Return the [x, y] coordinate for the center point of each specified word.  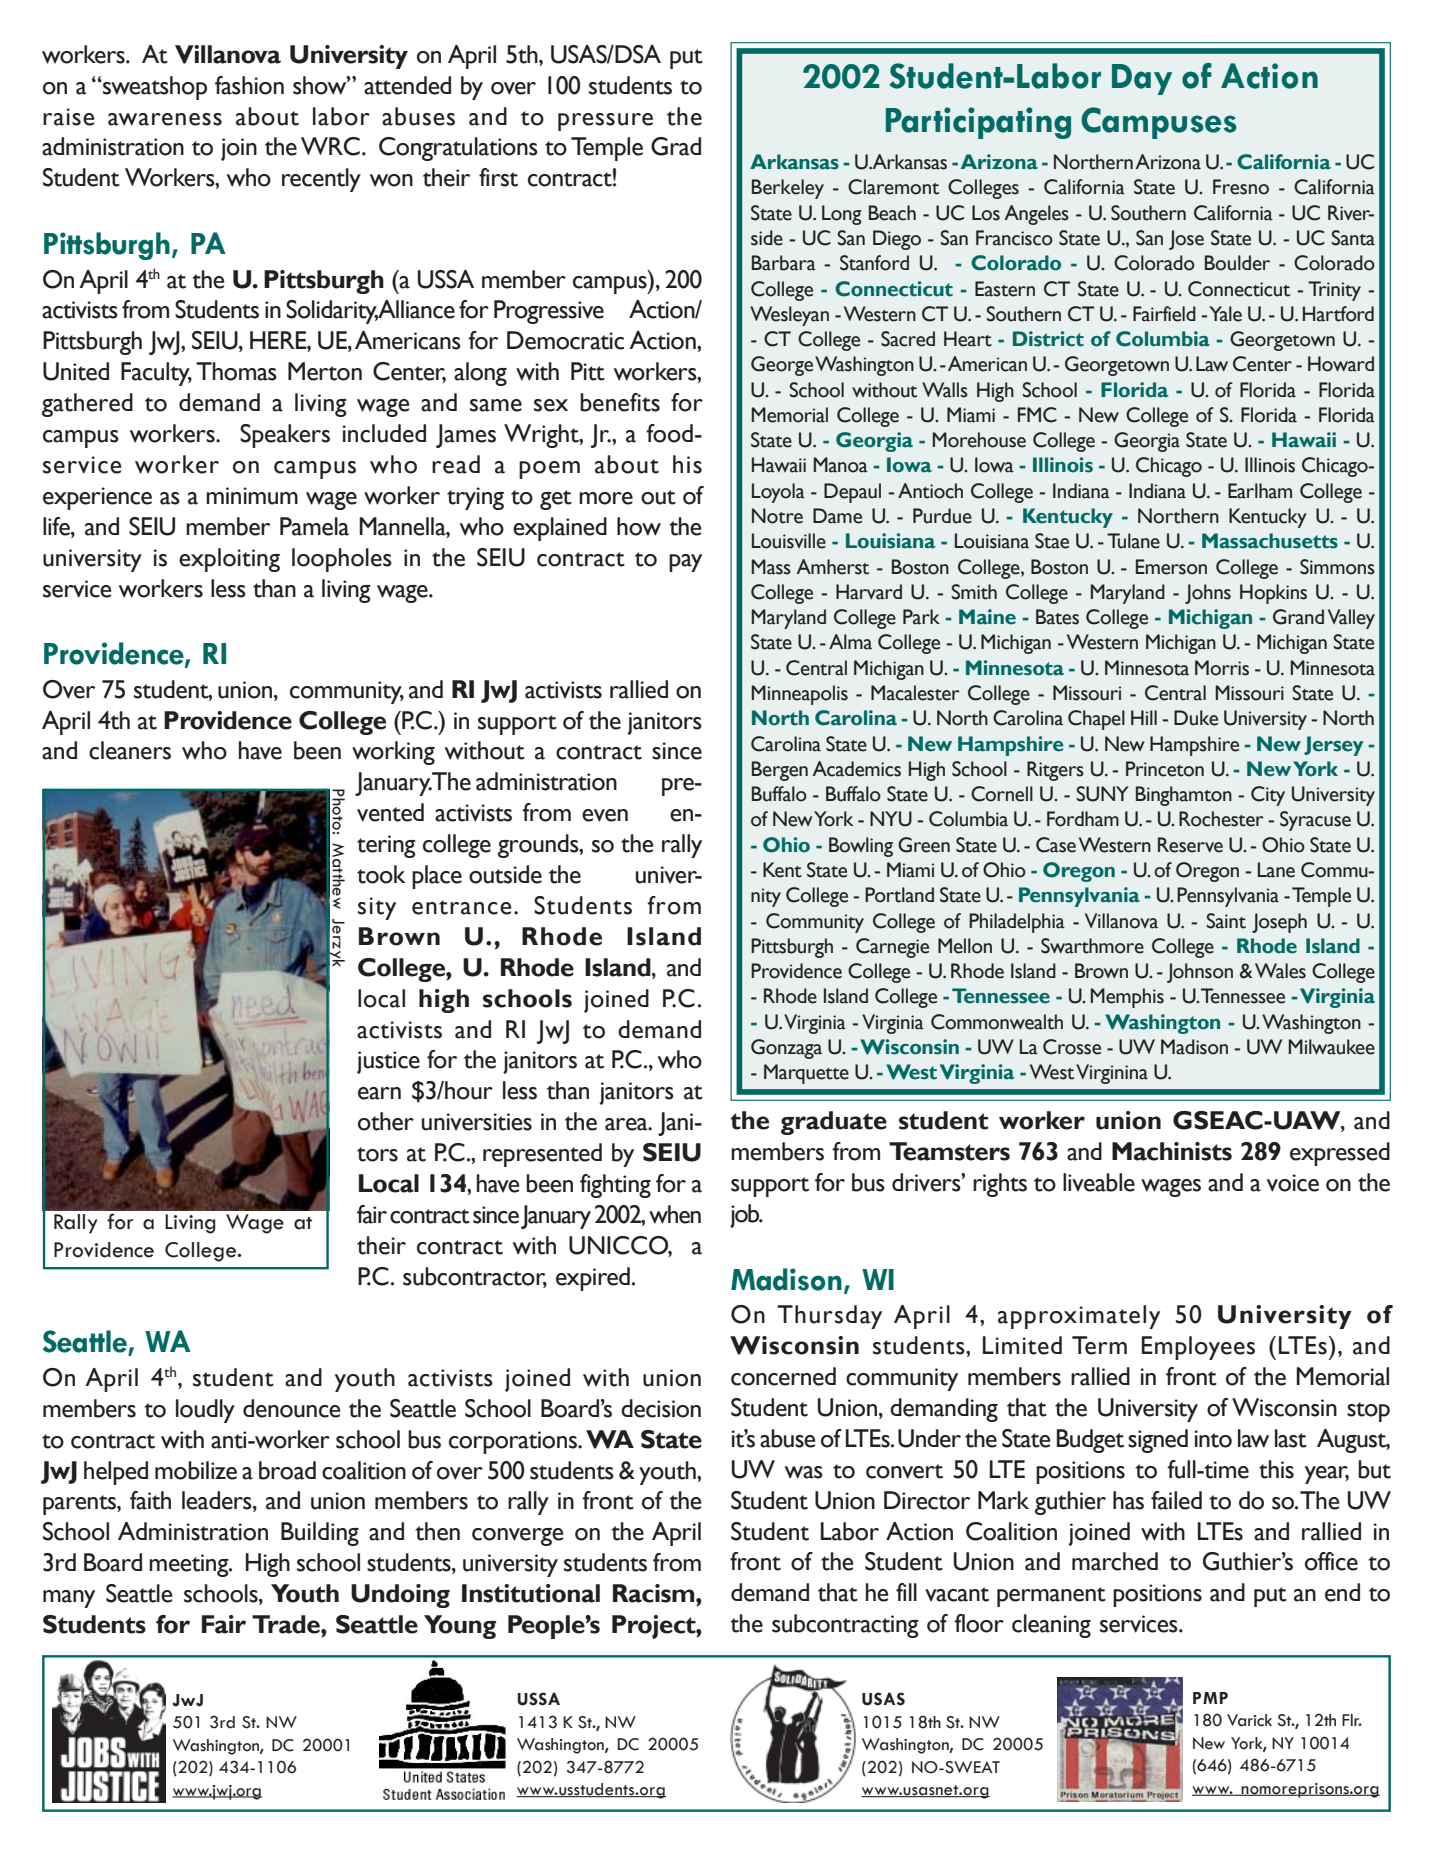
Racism [655, 1593]
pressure [605, 122]
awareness [165, 119]
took [381, 874]
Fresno [1241, 187]
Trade [287, 1624]
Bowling [861, 847]
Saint [1226, 921]
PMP [1210, 1698]
